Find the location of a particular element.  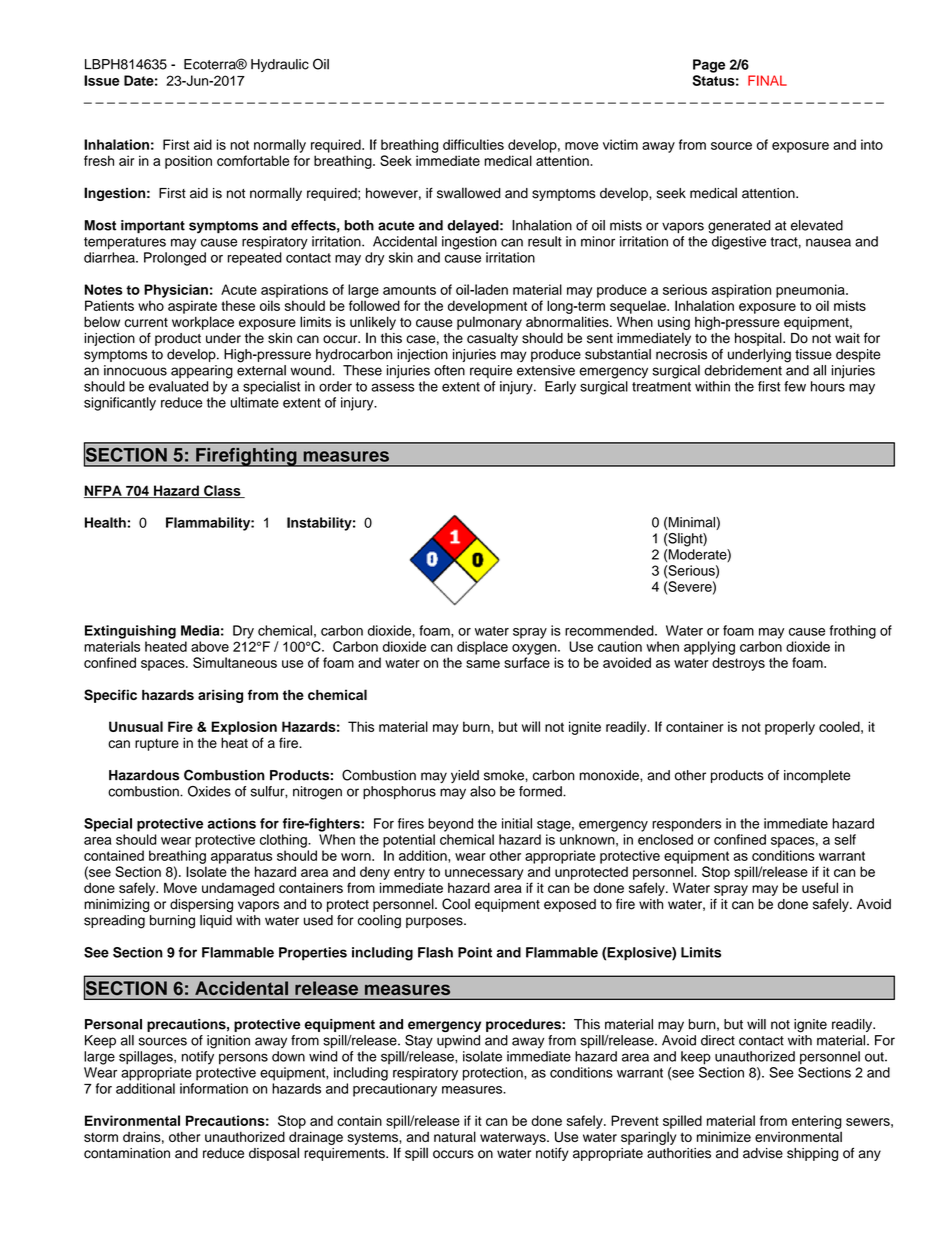

FINAL is located at coordinates (767, 80).
